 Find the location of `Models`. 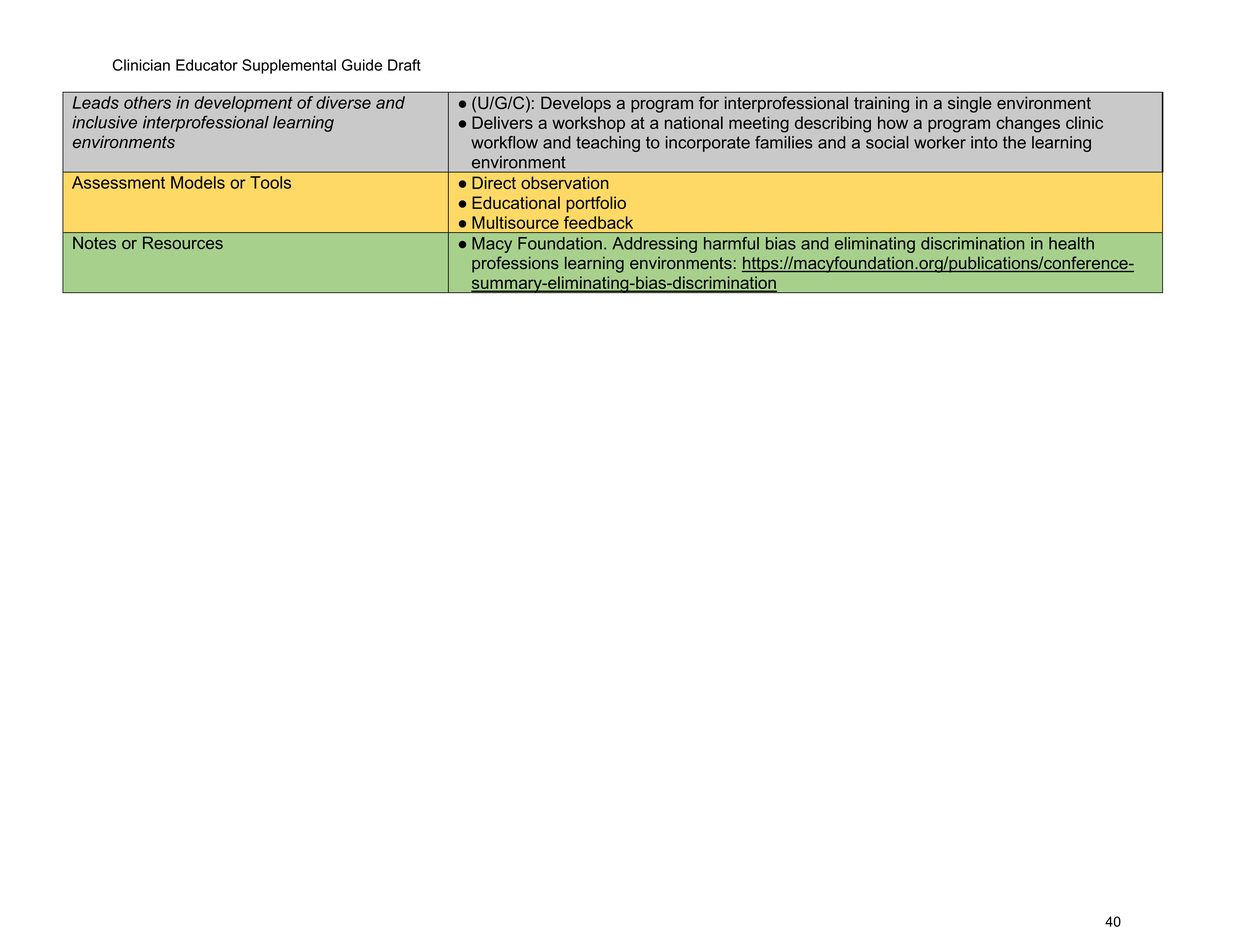

Models is located at coordinates (198, 182).
